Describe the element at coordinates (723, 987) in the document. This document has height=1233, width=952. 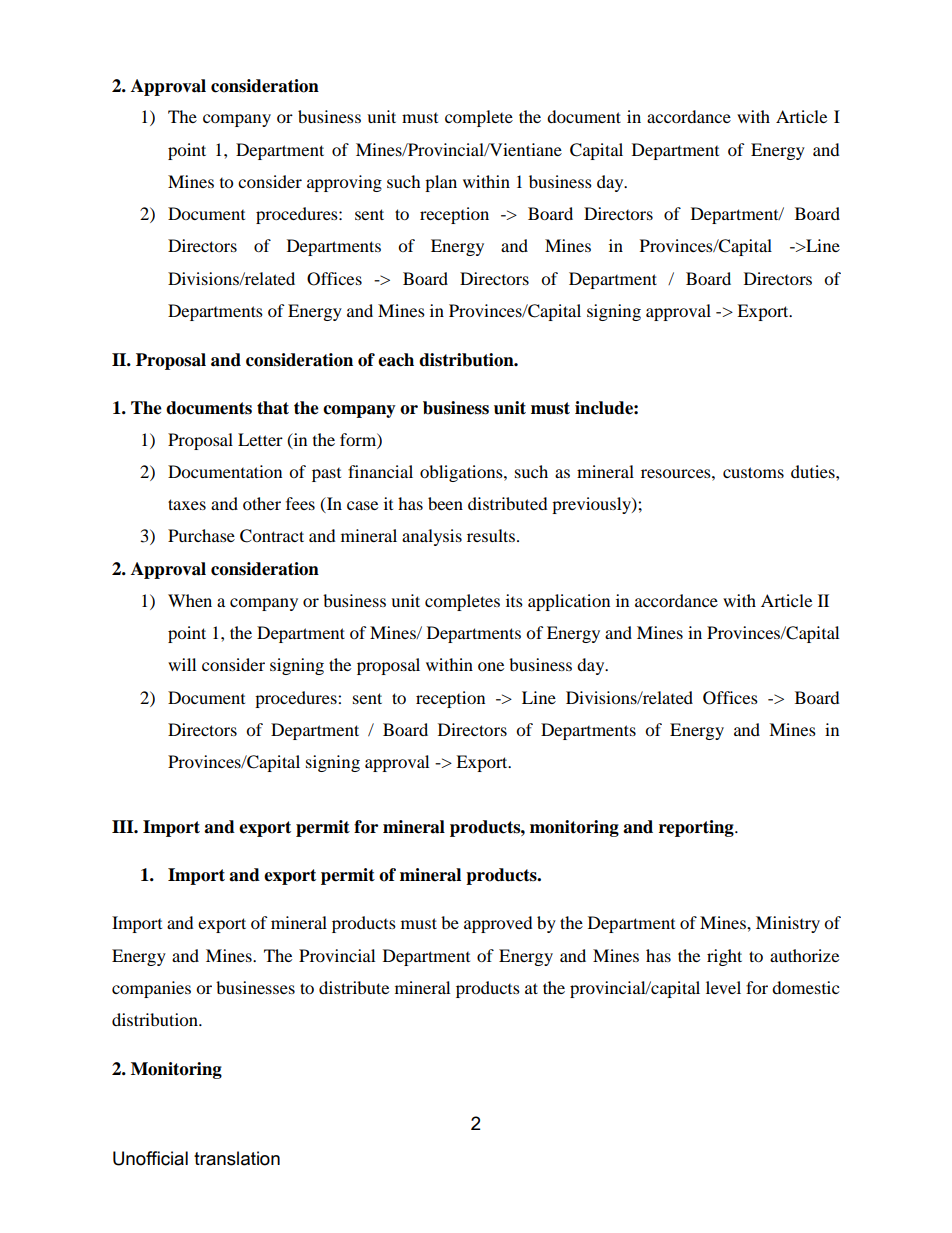
I see `level` at that location.
